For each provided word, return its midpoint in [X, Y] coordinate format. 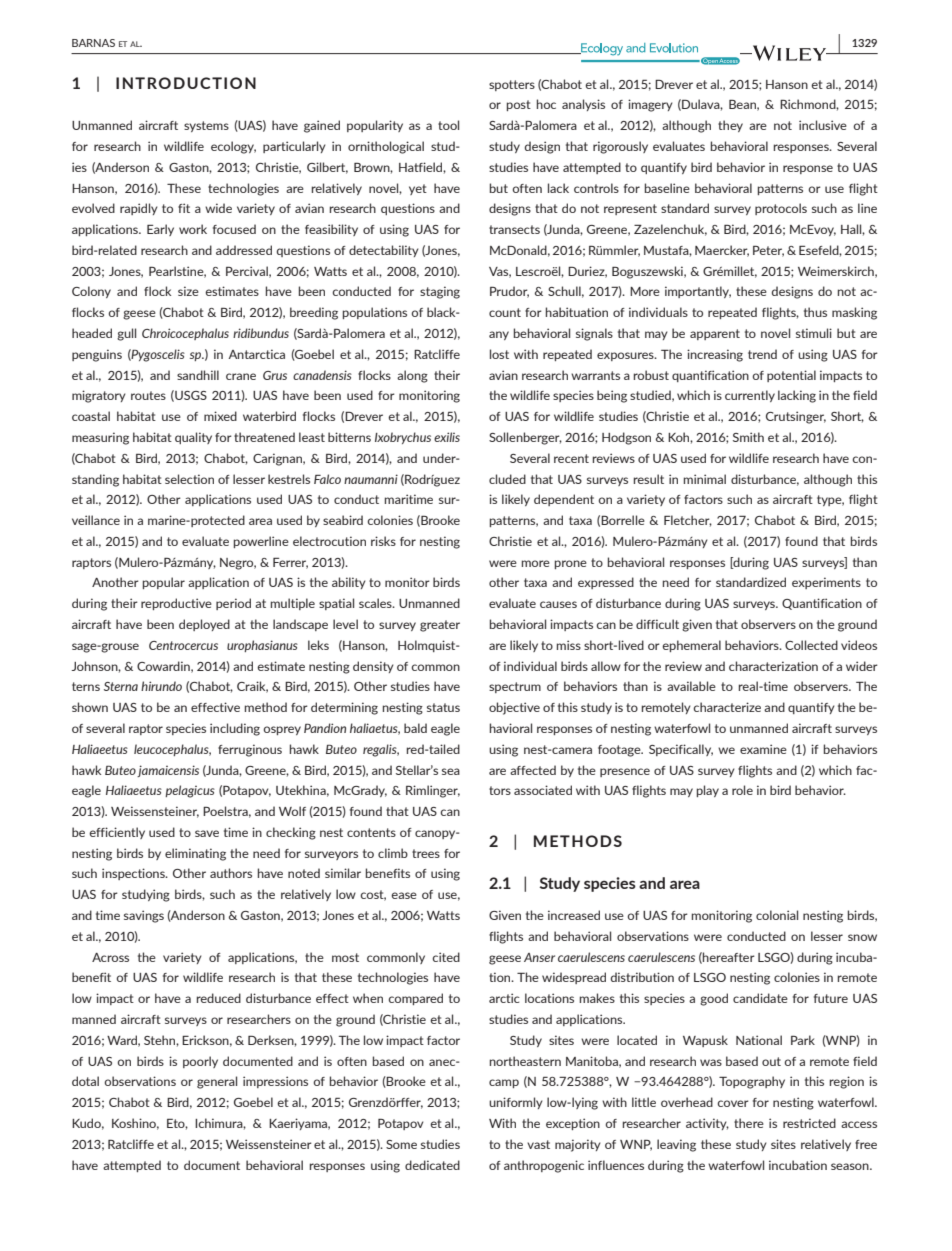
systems [206, 126]
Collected [811, 645]
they [730, 126]
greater [440, 626]
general [217, 1082]
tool [448, 125]
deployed [204, 625]
